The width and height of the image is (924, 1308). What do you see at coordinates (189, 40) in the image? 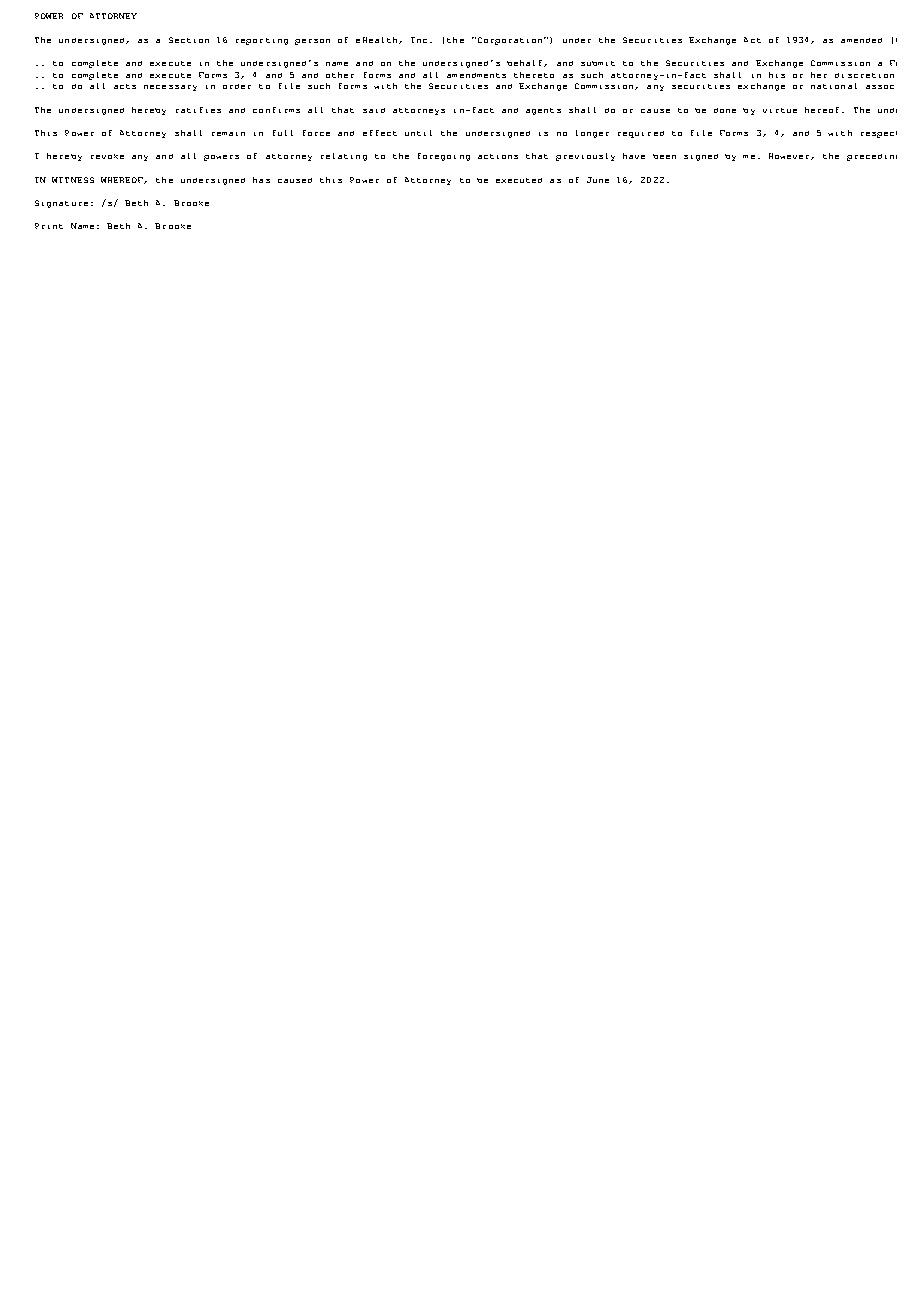
I see `Section` at bounding box center [189, 40].
